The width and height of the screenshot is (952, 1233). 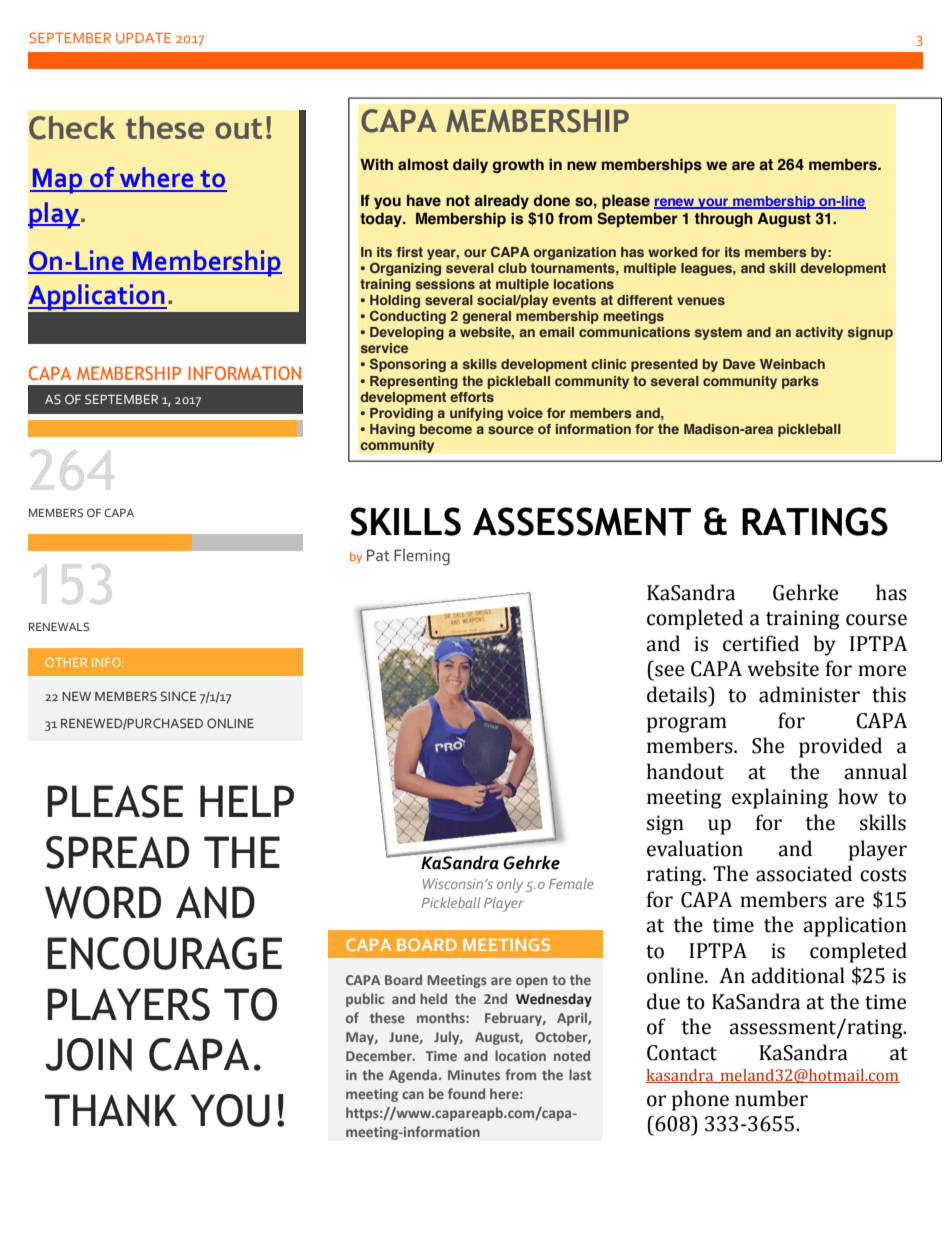 I want to click on parks, so click(x=800, y=382).
